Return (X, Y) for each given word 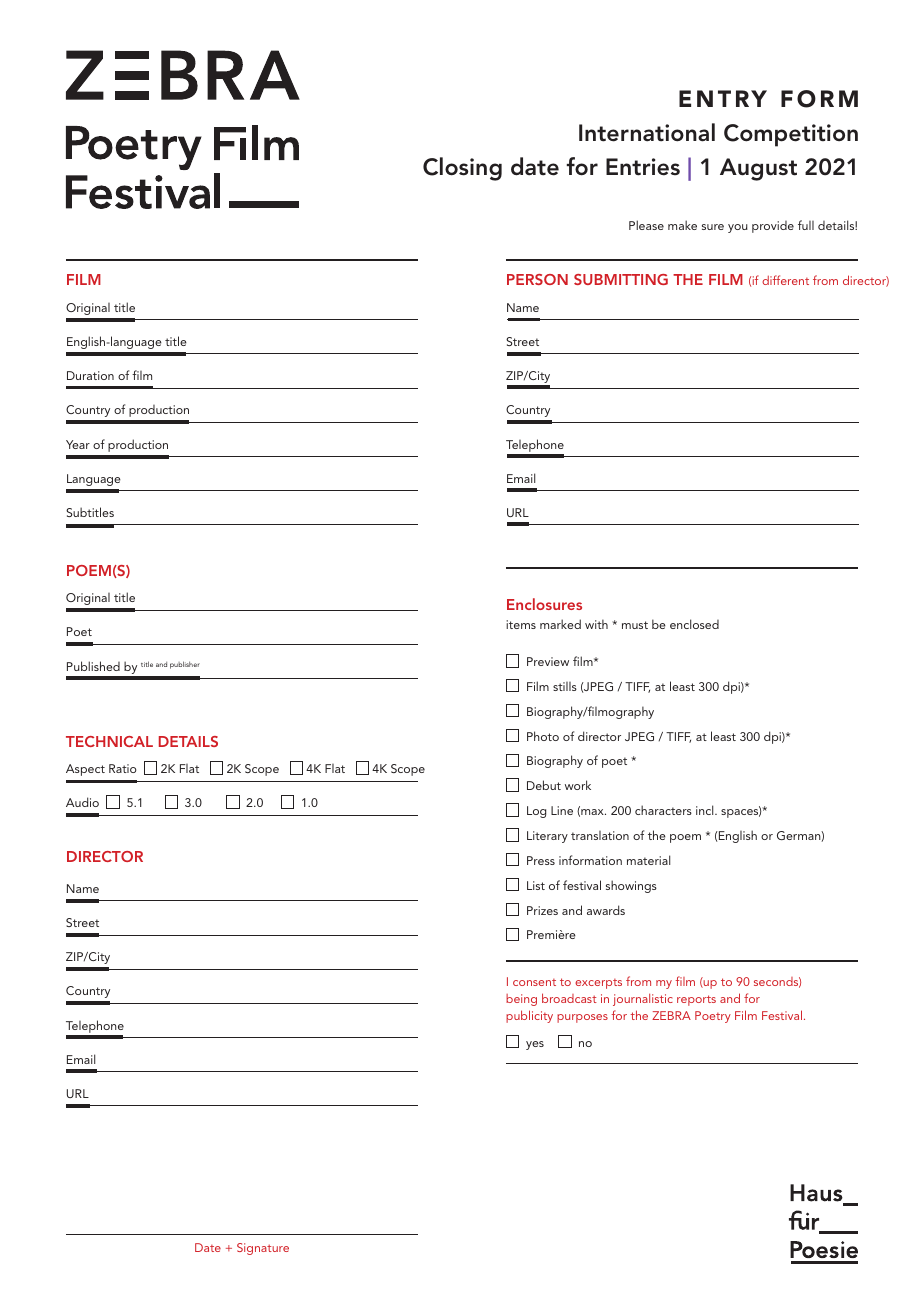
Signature (263, 1249)
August (758, 169)
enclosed (694, 624)
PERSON (537, 279)
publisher (185, 665)
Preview (548, 661)
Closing (462, 169)
